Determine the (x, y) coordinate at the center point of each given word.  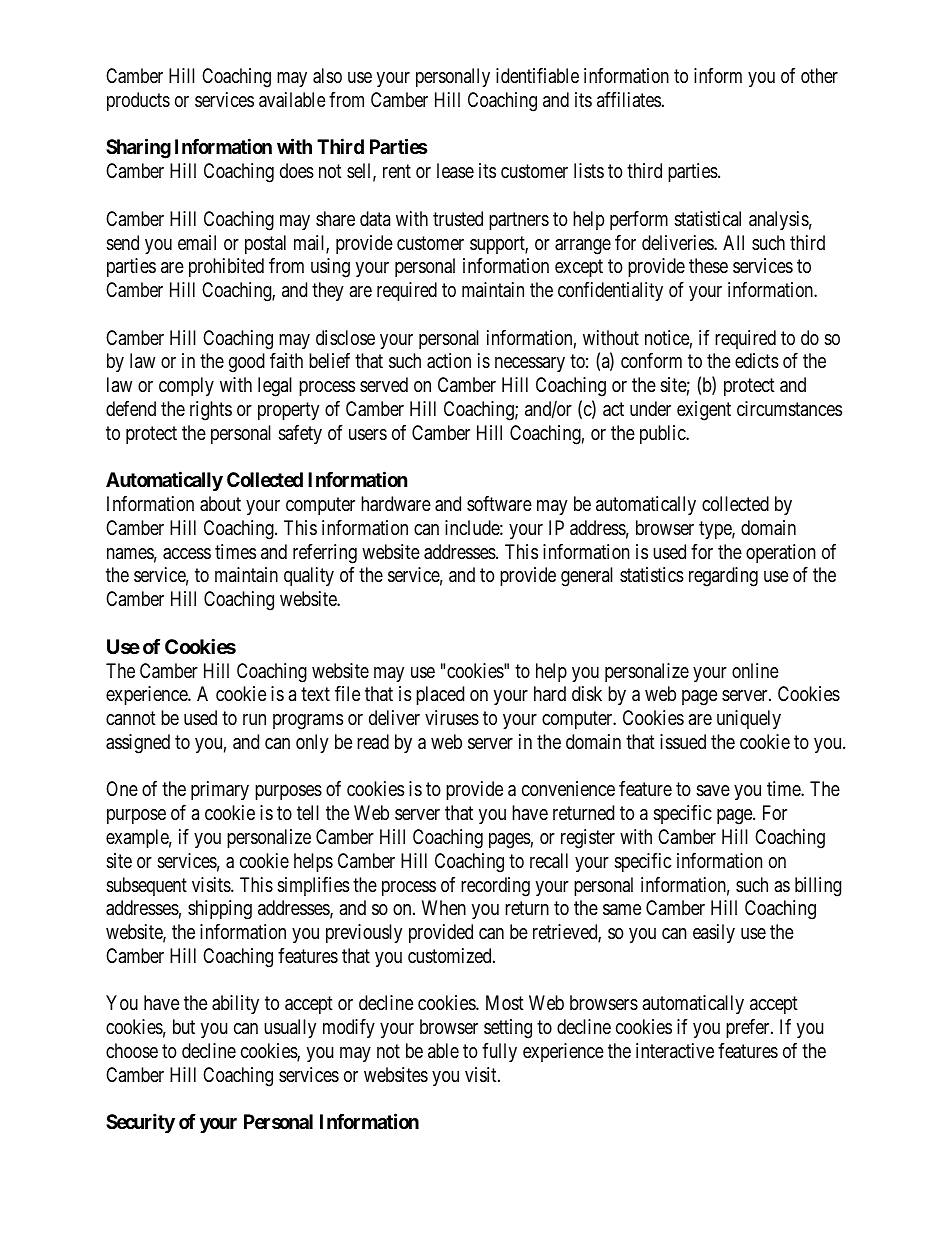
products (138, 101)
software (499, 503)
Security (140, 1123)
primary (220, 790)
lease (455, 170)
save (713, 790)
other (819, 75)
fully (499, 1052)
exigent (704, 411)
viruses (452, 718)
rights (211, 411)
